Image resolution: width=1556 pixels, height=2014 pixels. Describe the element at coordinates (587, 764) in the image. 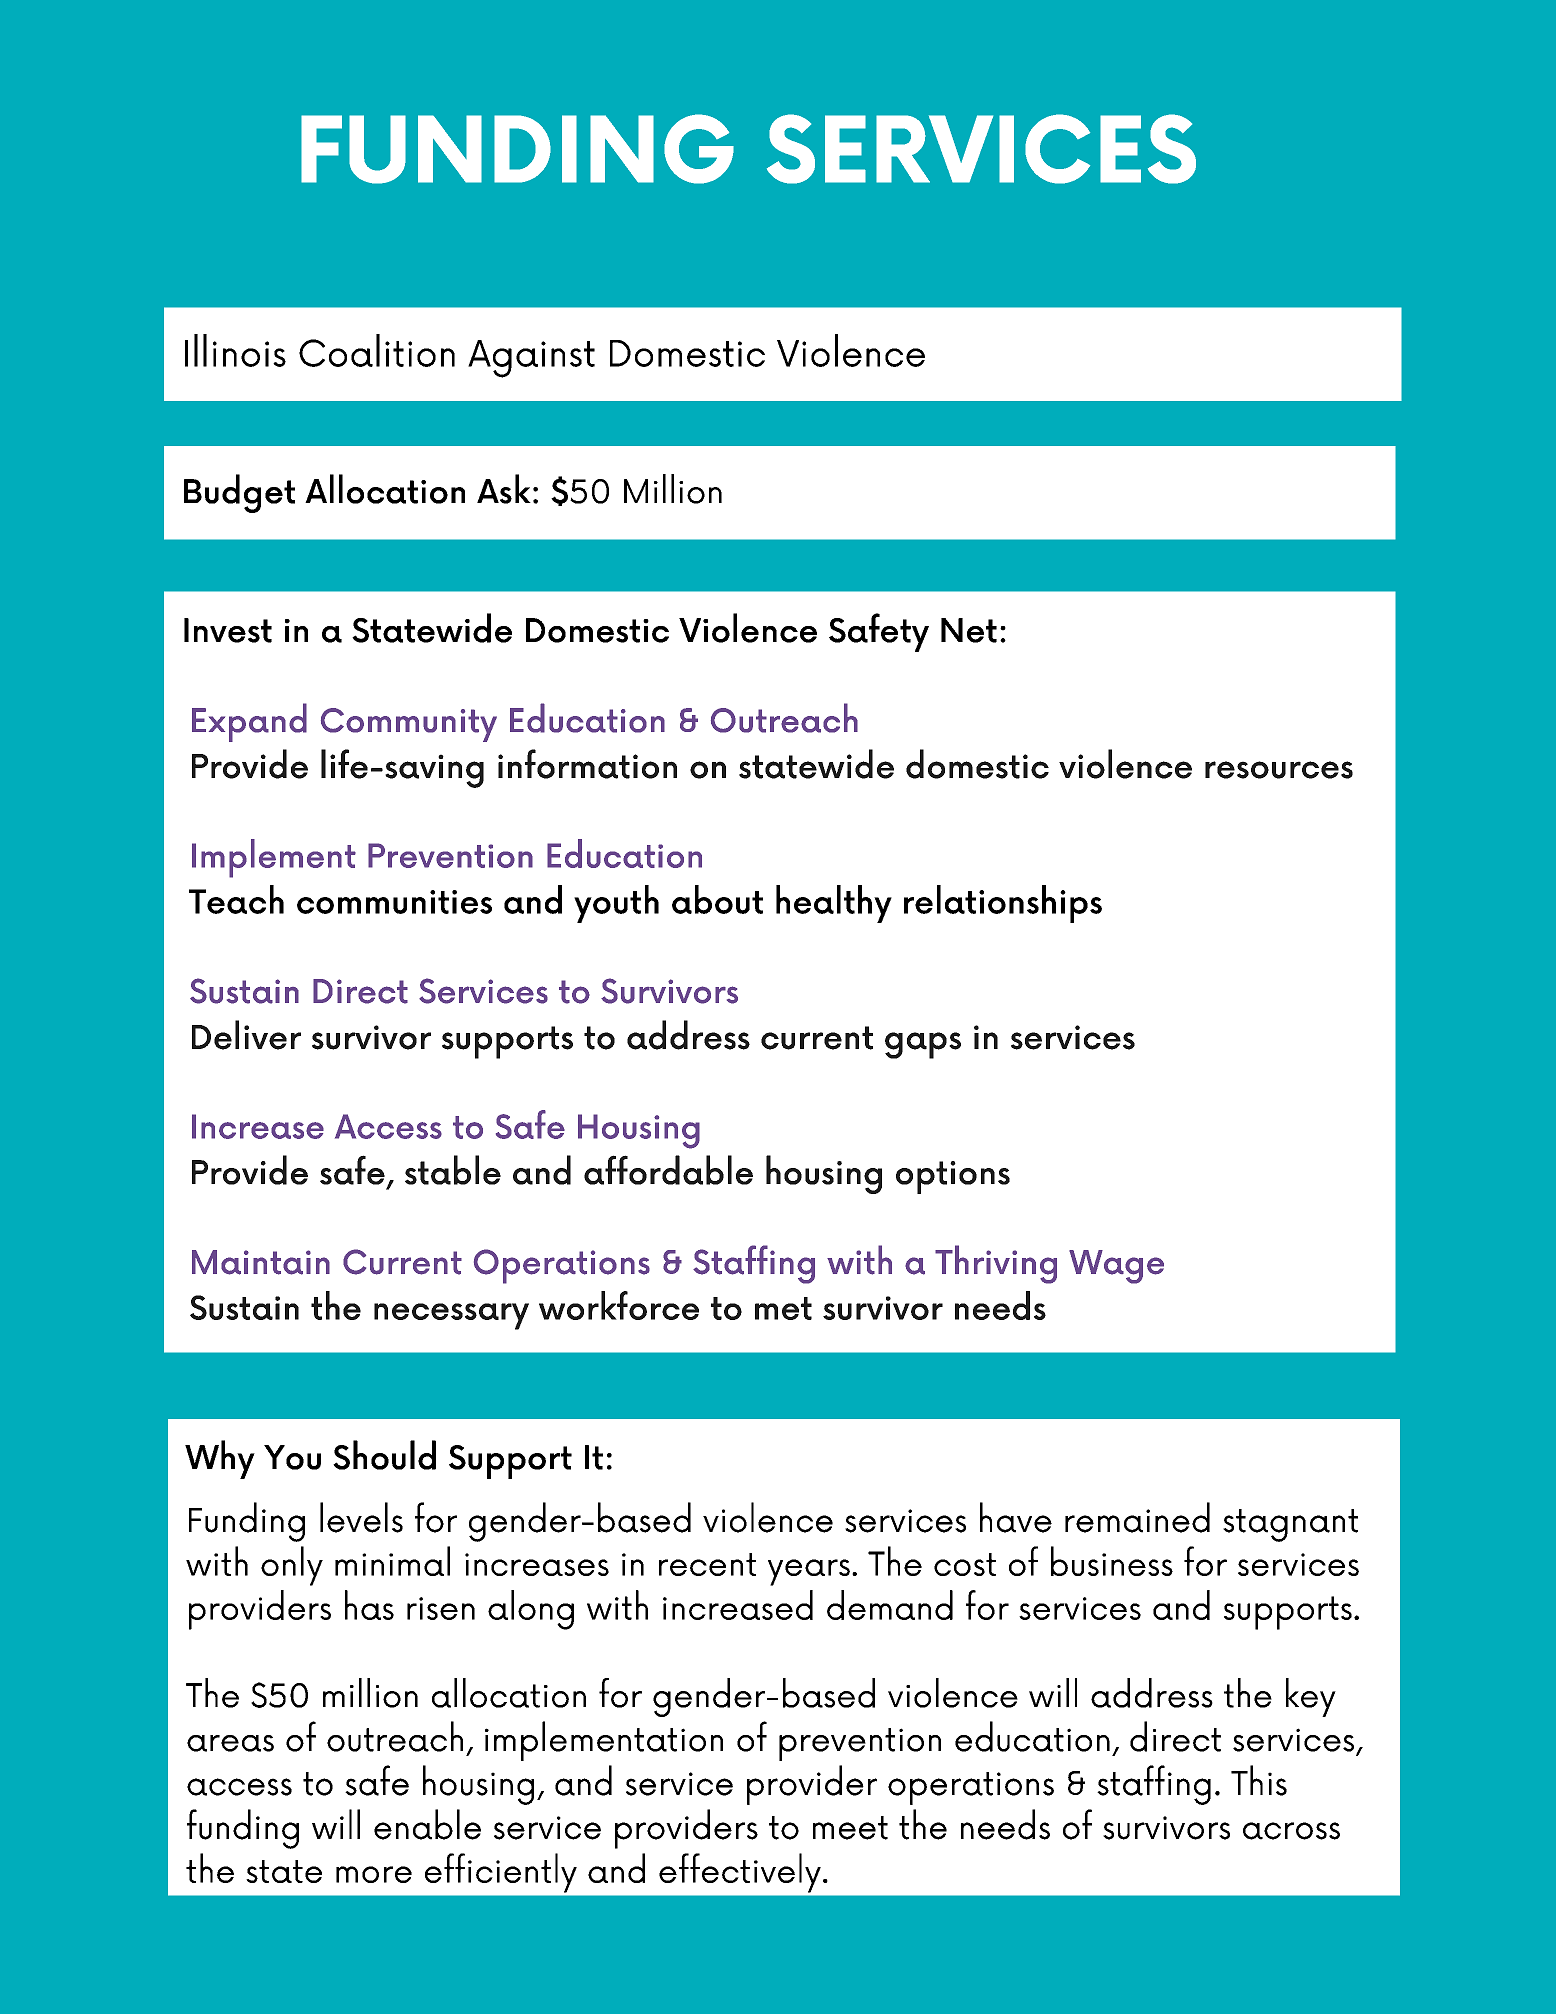

I see `information` at that location.
